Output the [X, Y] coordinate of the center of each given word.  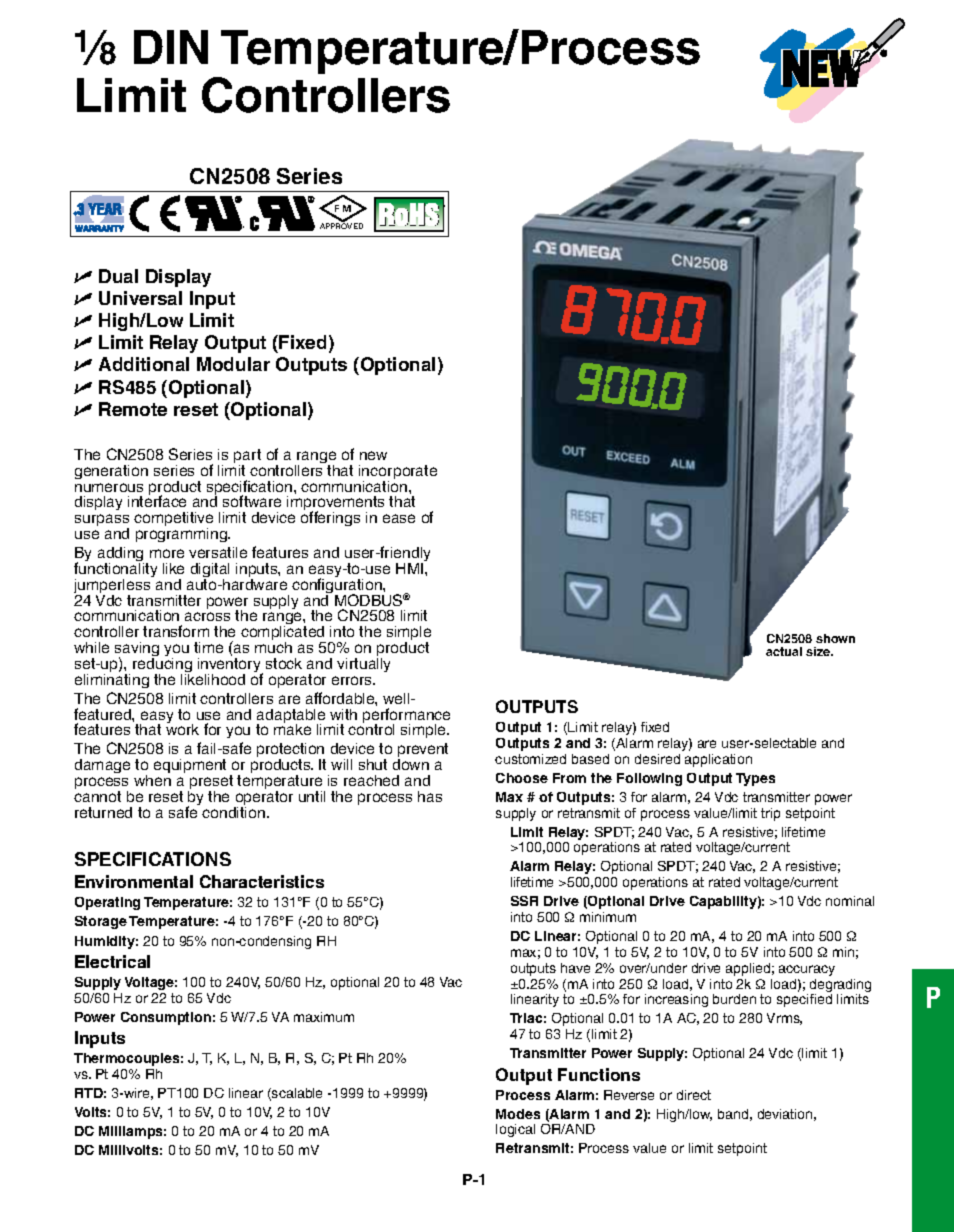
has [430, 796]
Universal [140, 298]
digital [210, 571]
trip [770, 814]
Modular [233, 364]
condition [233, 811]
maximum [324, 1017]
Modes [518, 1114]
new [373, 455]
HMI [411, 568]
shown [835, 638]
